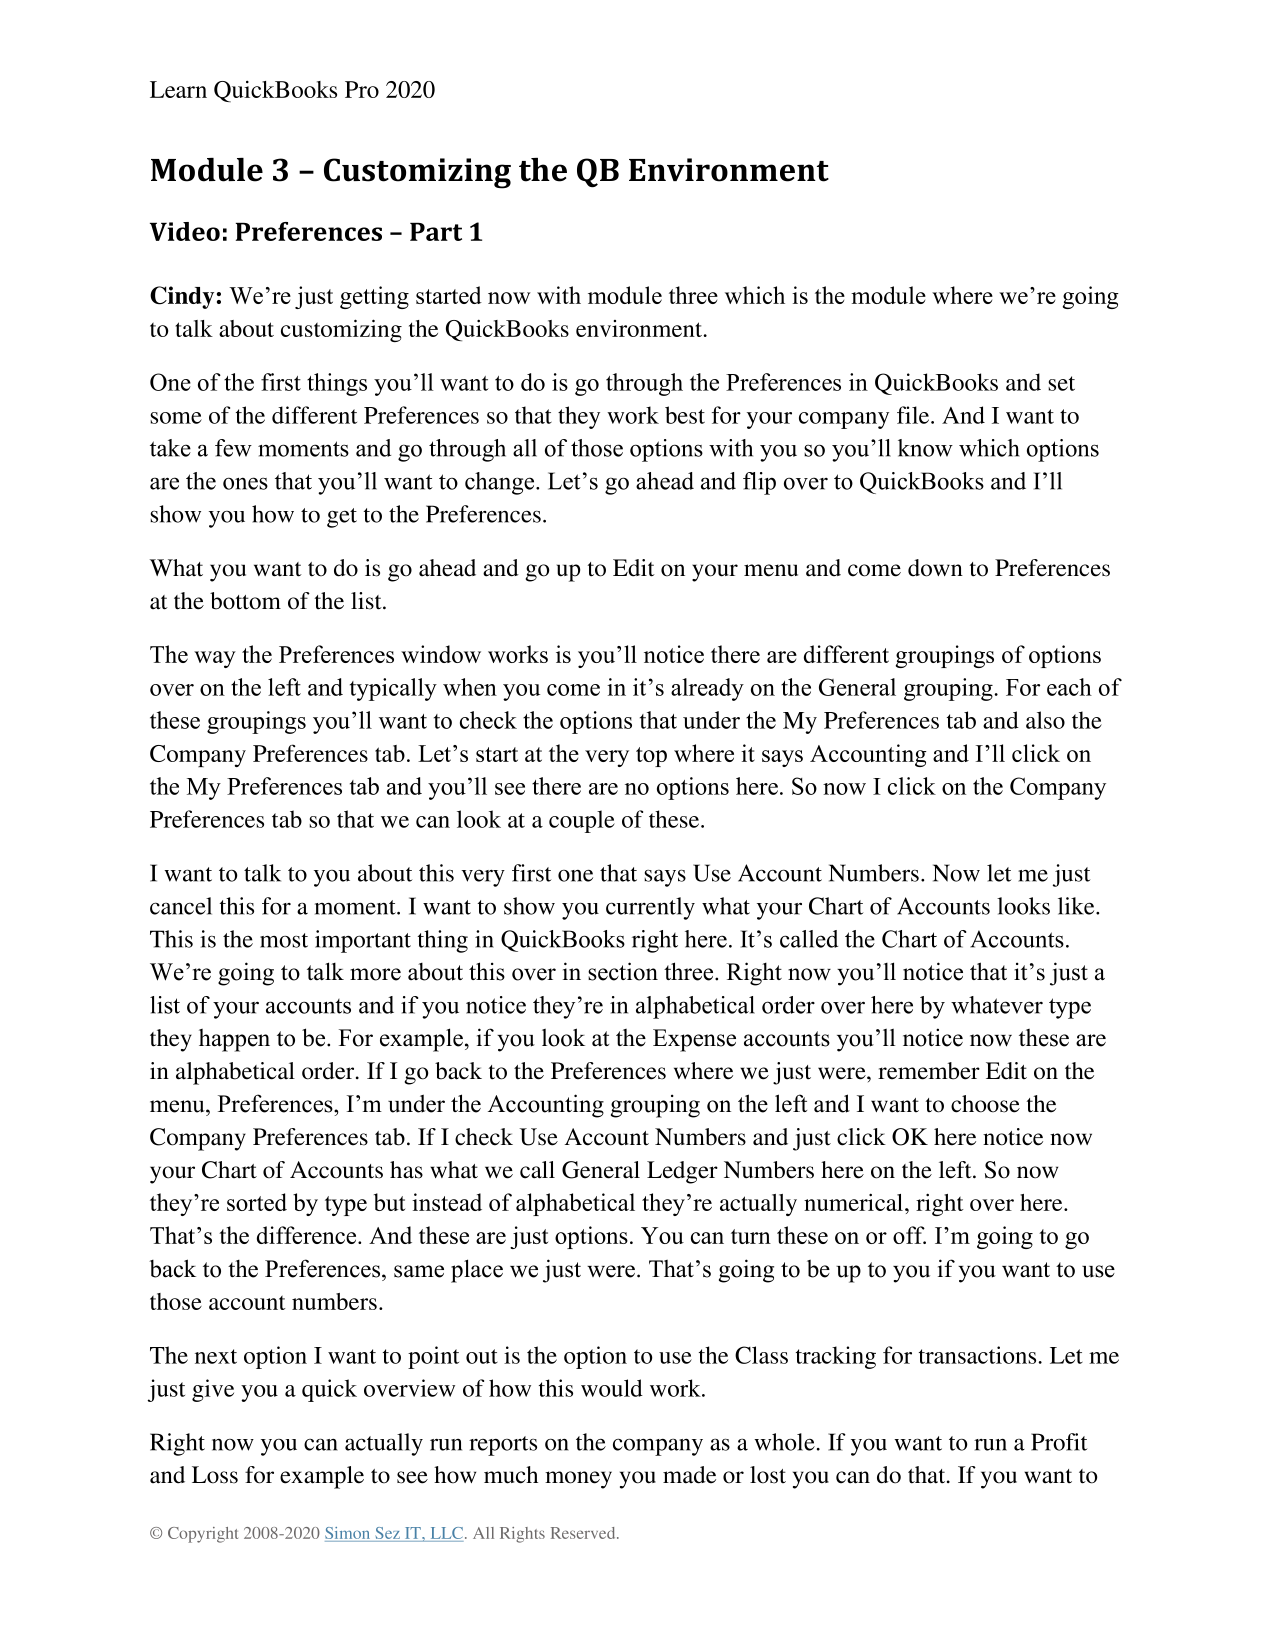 The height and width of the page is (1645, 1271). Describe the element at coordinates (925, 448) in the page. I see `know` at that location.
